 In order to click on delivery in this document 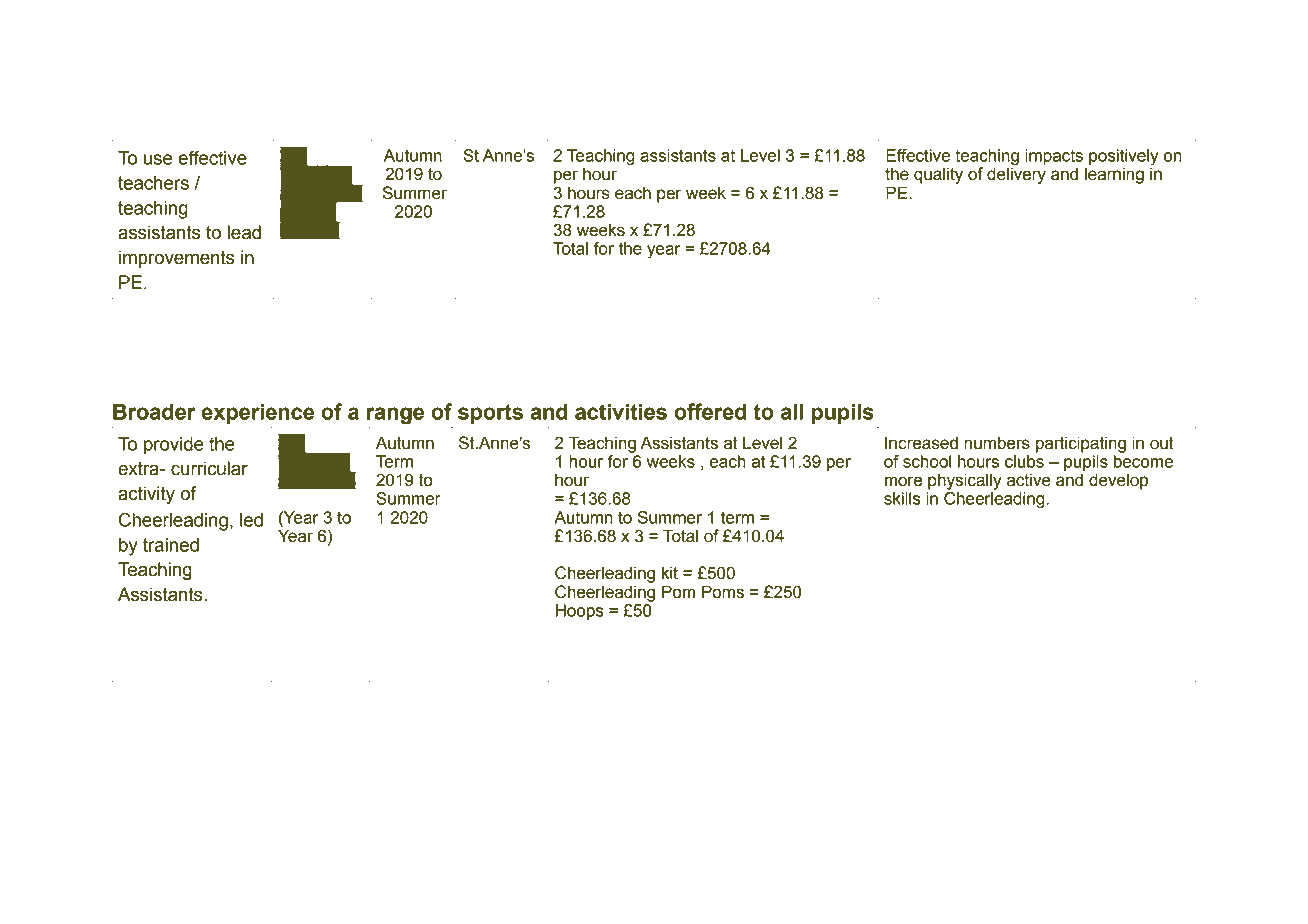, I will do `click(1016, 174)`.
